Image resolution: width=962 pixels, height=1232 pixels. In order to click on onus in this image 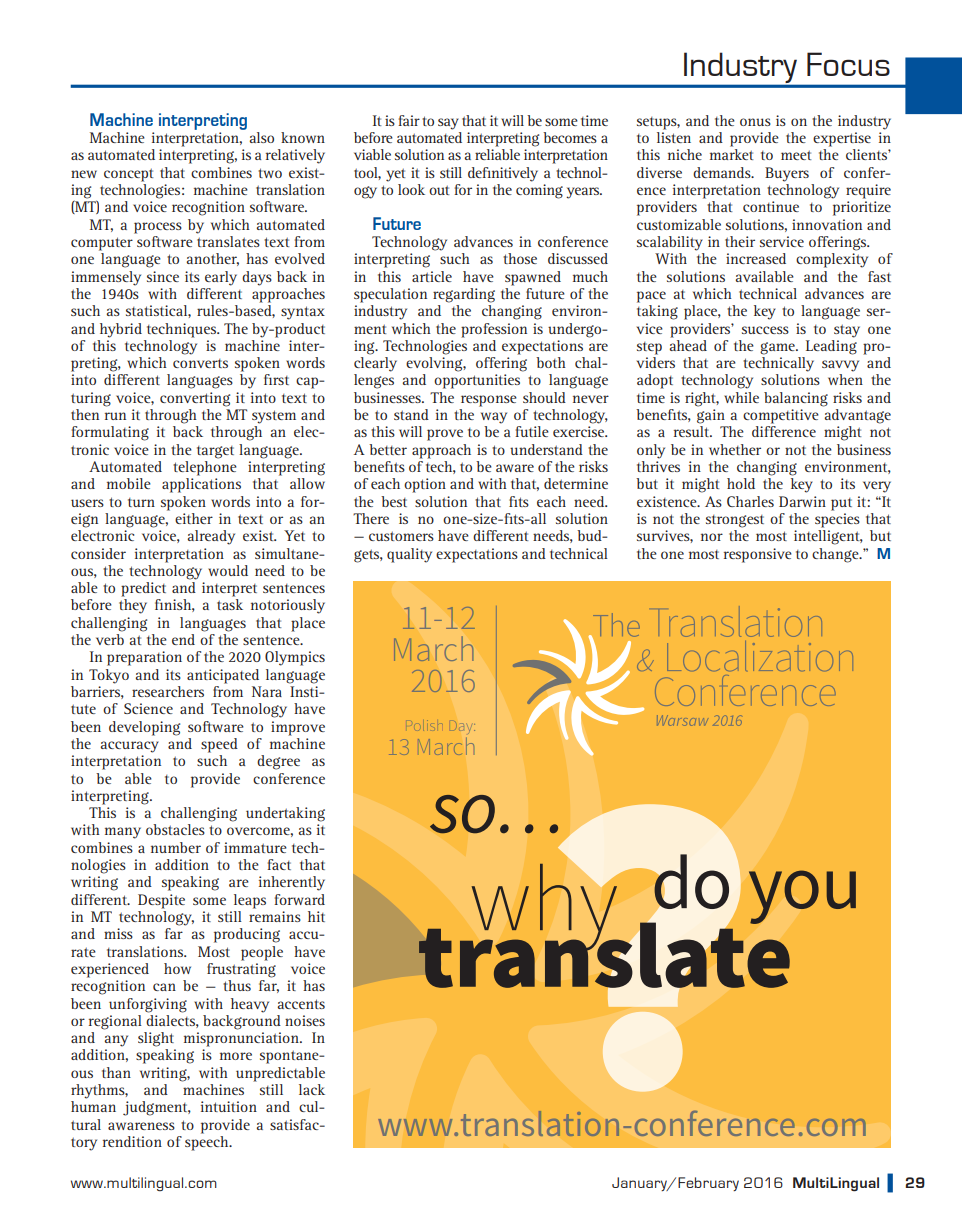, I will do `click(755, 122)`.
